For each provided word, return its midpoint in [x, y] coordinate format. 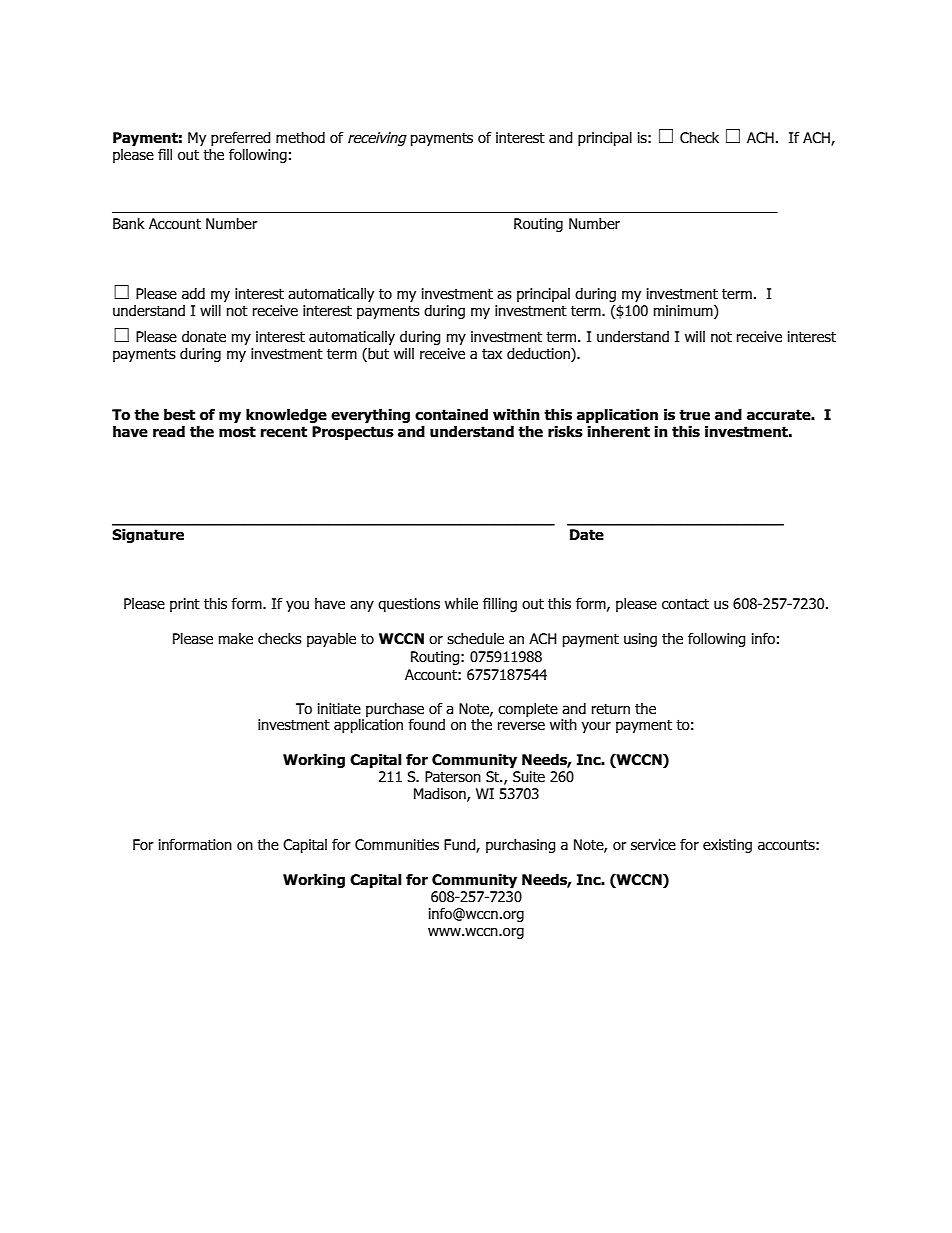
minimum [684, 311]
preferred [241, 139]
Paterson [453, 777]
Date [587, 535]
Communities [397, 845]
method [300, 138]
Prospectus [353, 433]
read [169, 432]
